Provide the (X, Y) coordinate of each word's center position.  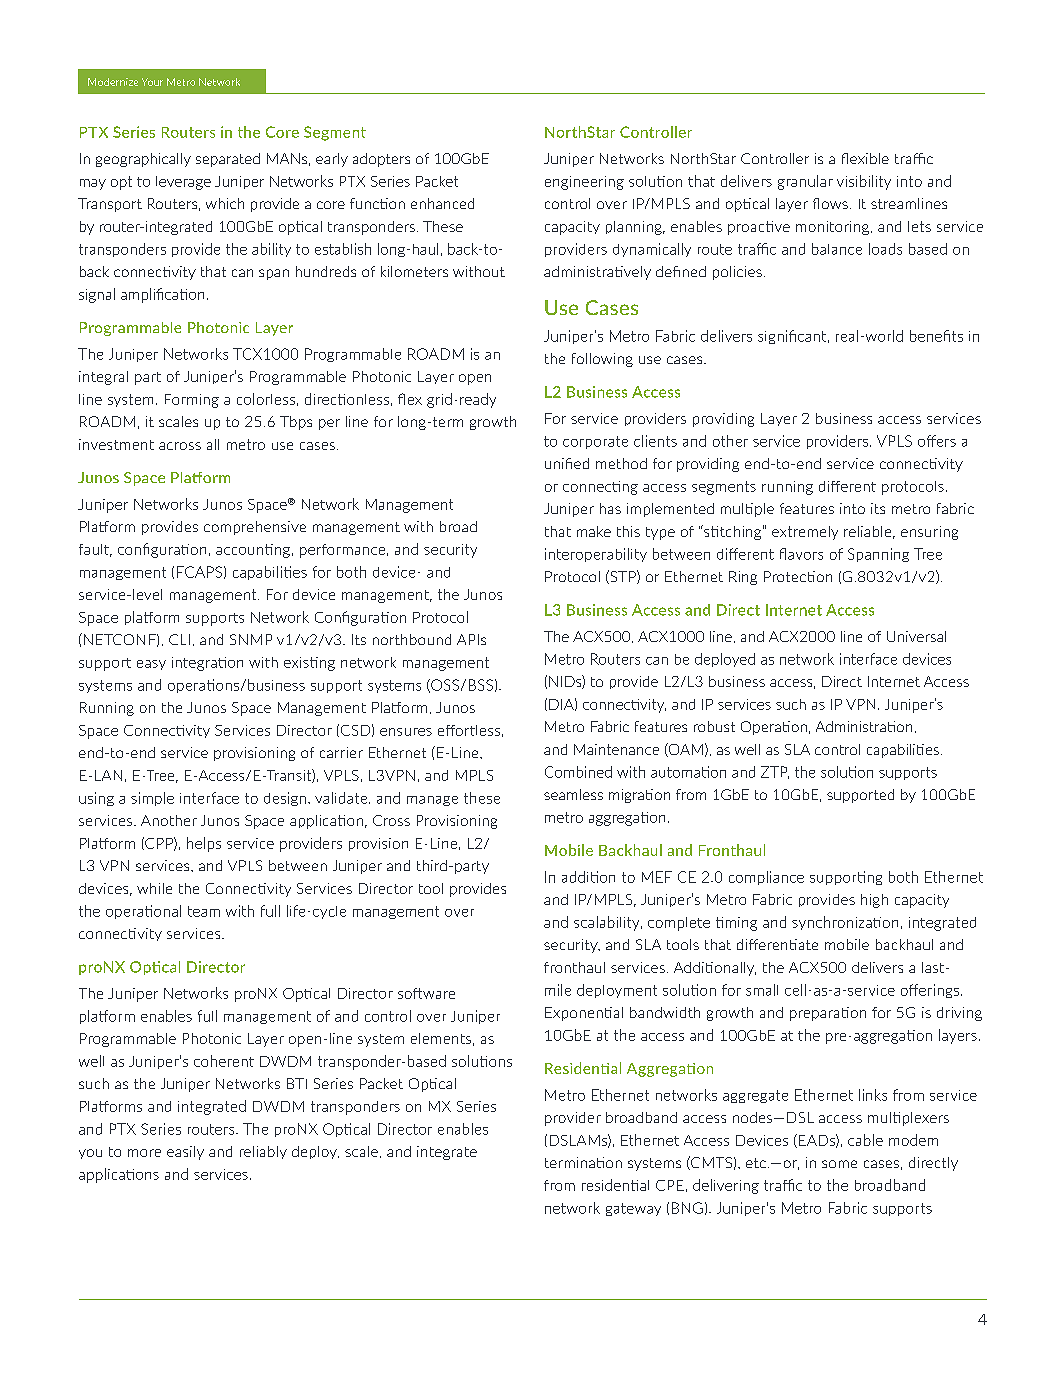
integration (207, 664)
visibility (864, 182)
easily (185, 1153)
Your (152, 82)
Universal (916, 636)
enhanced (442, 203)
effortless (469, 730)
